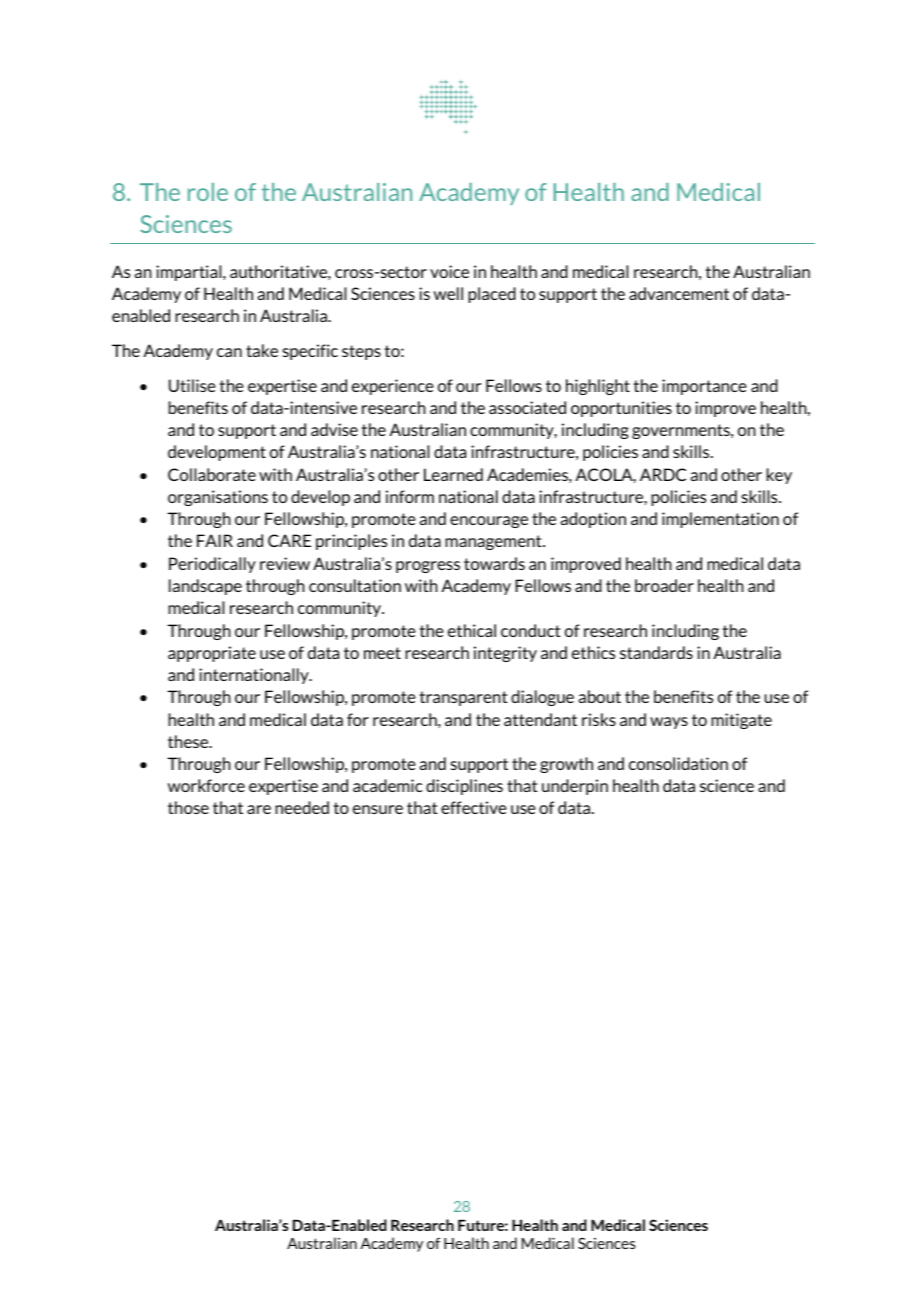  I want to click on needed, so click(302, 807).
